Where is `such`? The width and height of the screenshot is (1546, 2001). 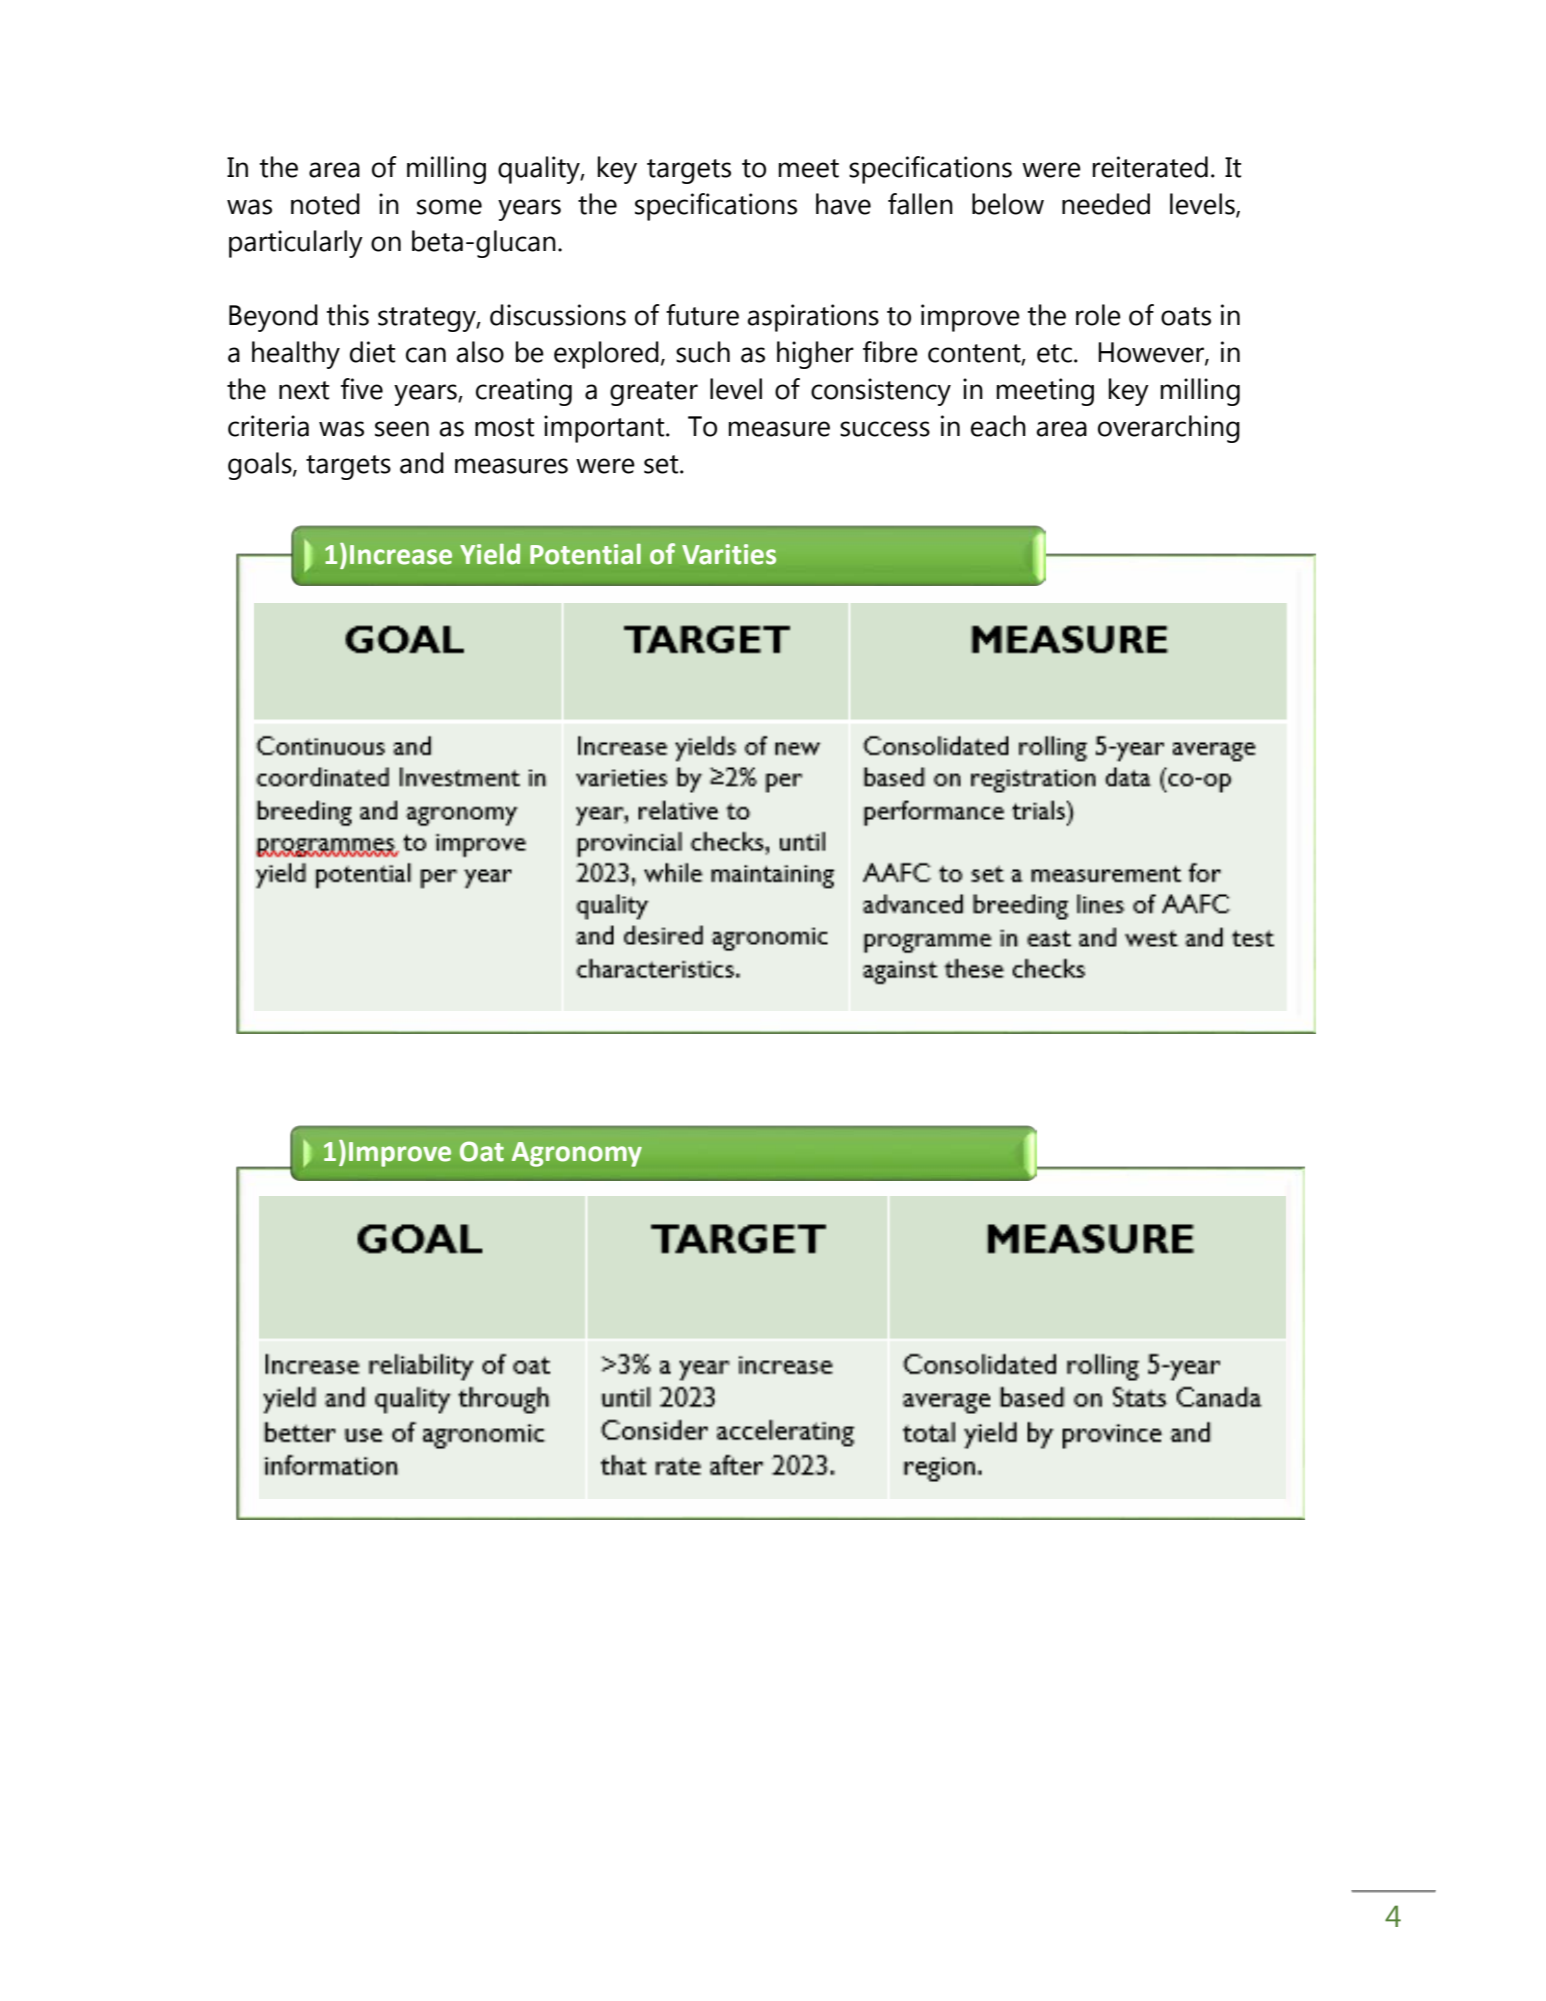 such is located at coordinates (703, 352).
